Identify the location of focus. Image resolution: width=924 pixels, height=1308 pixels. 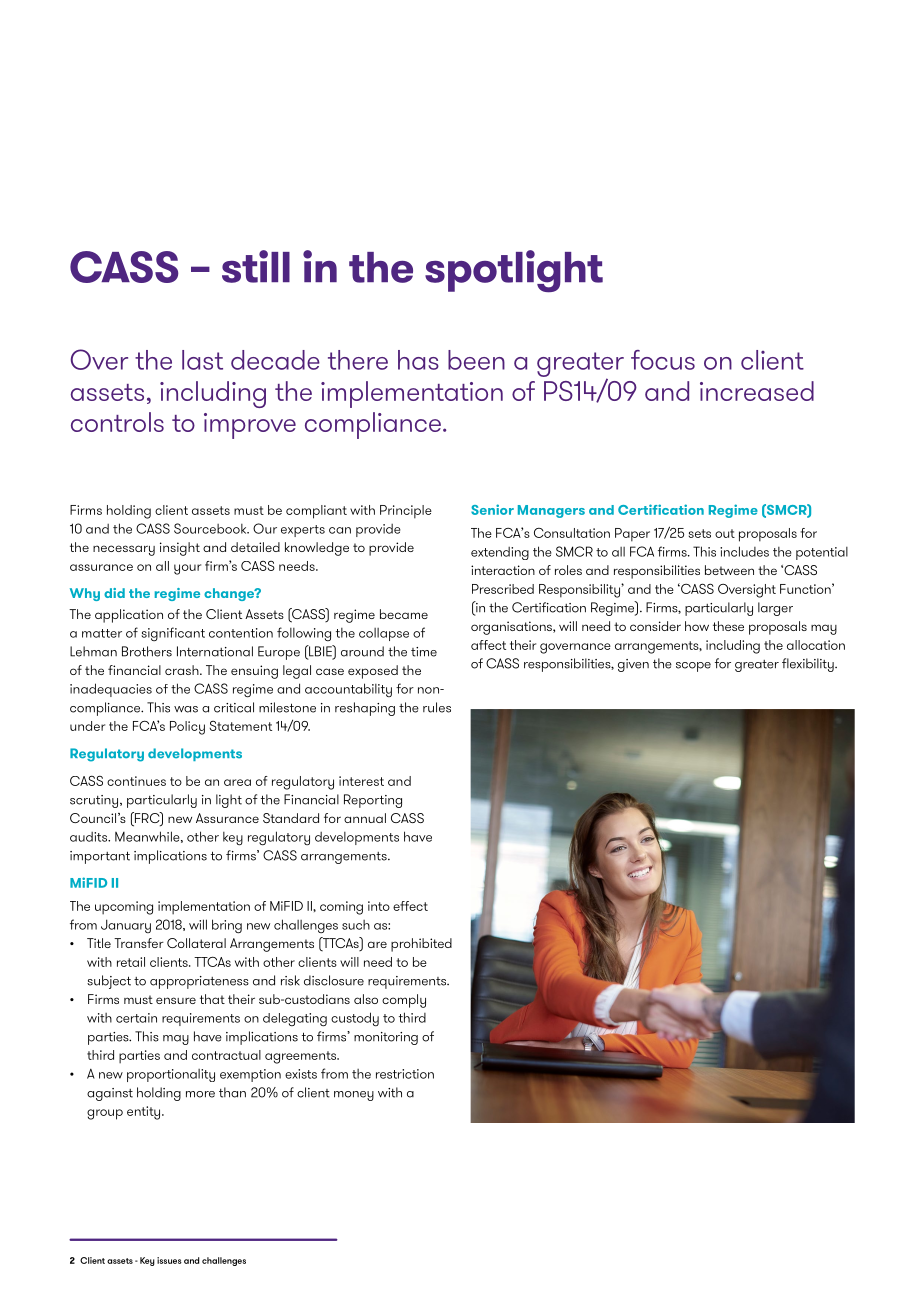
(663, 360).
